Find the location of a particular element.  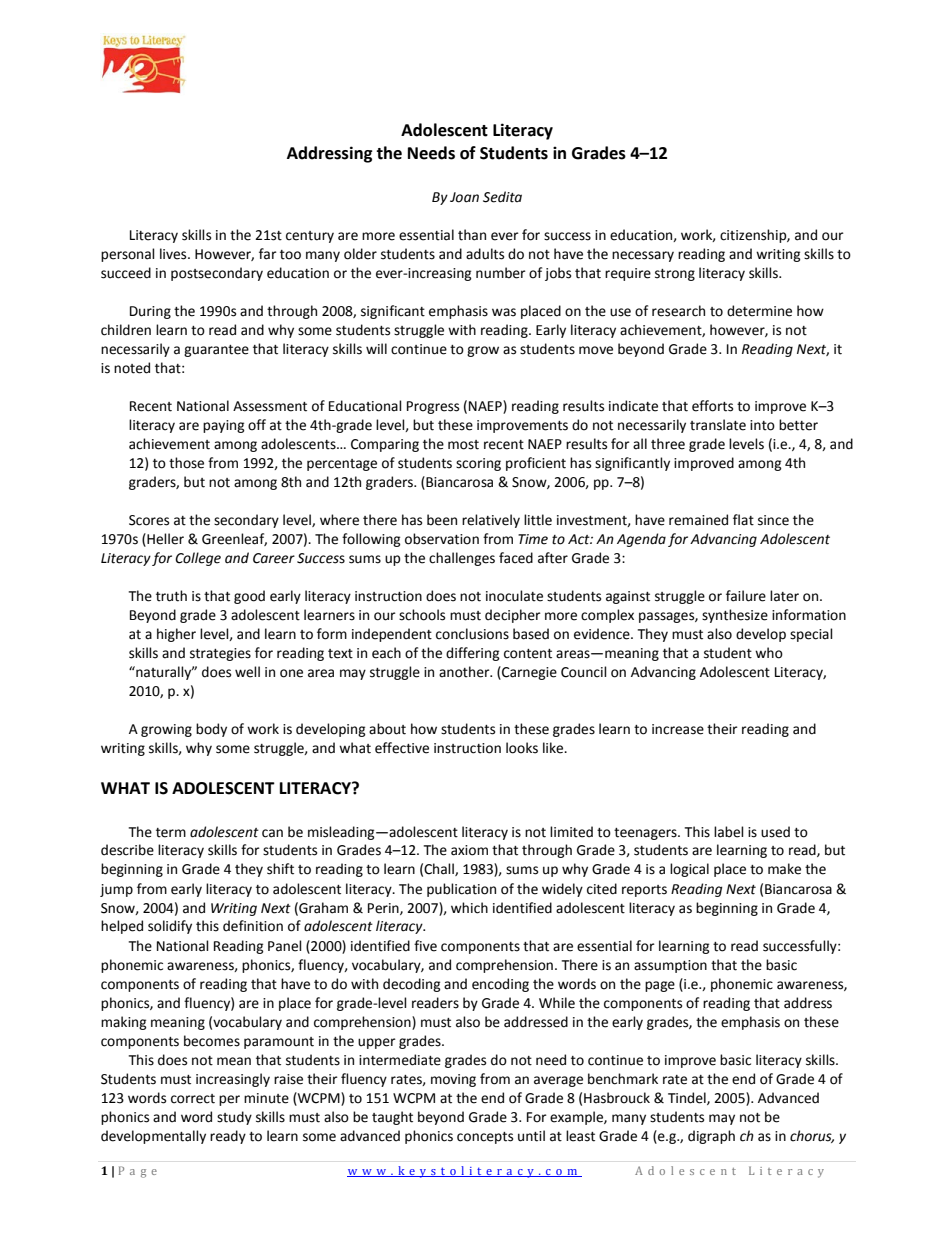

publication is located at coordinates (461, 890).
